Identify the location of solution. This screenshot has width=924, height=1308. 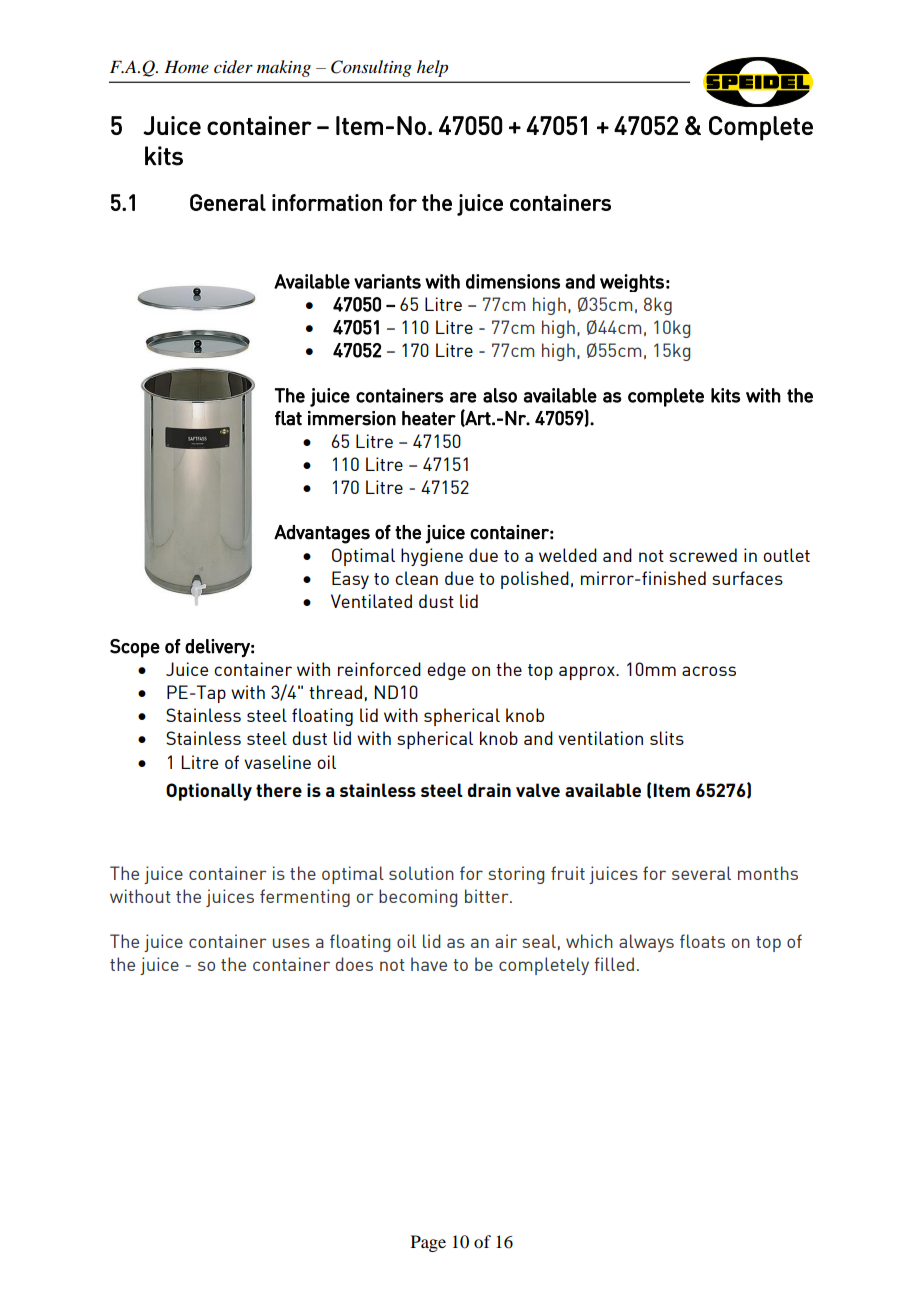
(421, 873).
